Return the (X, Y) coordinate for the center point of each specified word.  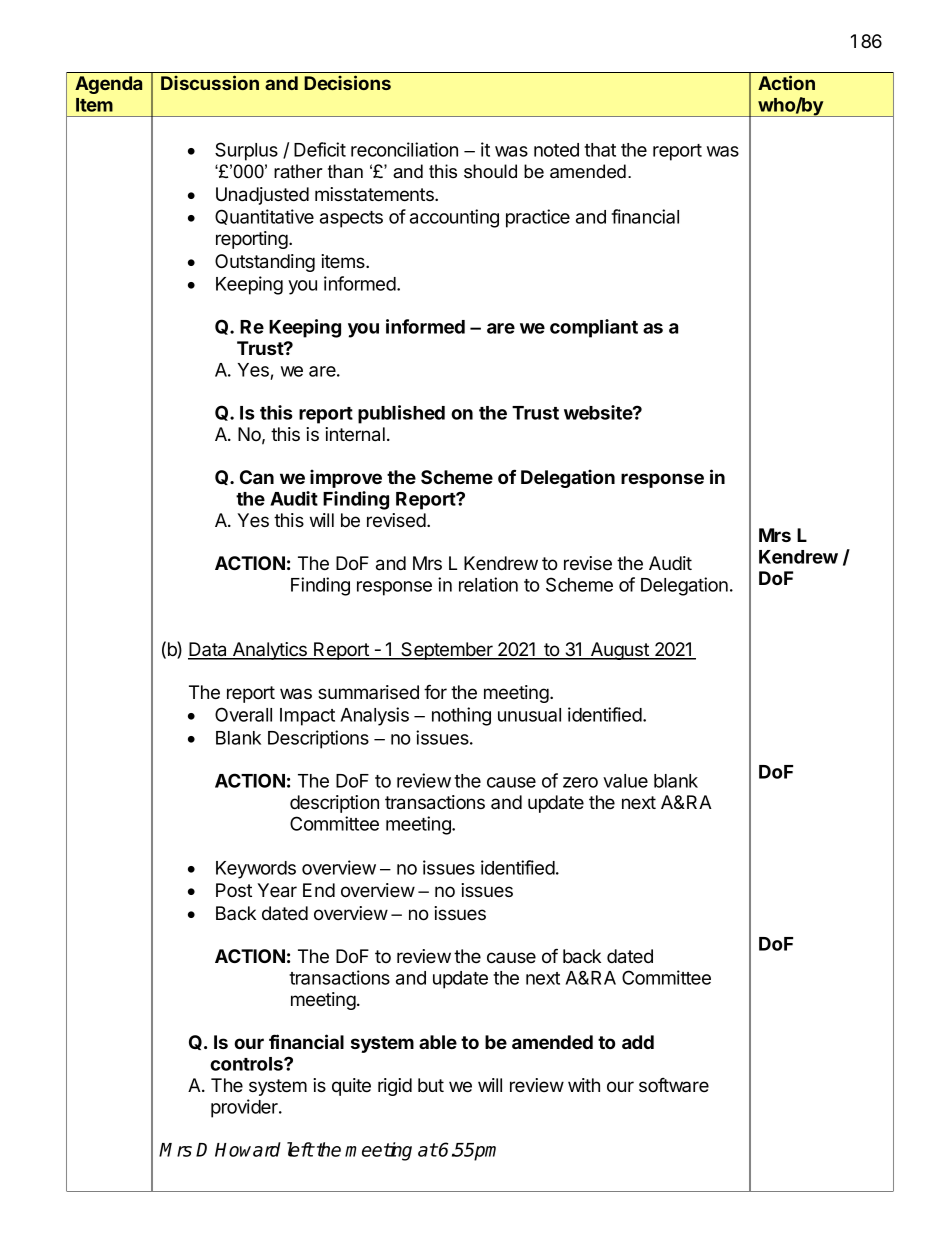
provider (245, 1108)
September (447, 651)
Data (209, 650)
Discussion (210, 82)
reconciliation (404, 149)
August (620, 651)
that (600, 150)
